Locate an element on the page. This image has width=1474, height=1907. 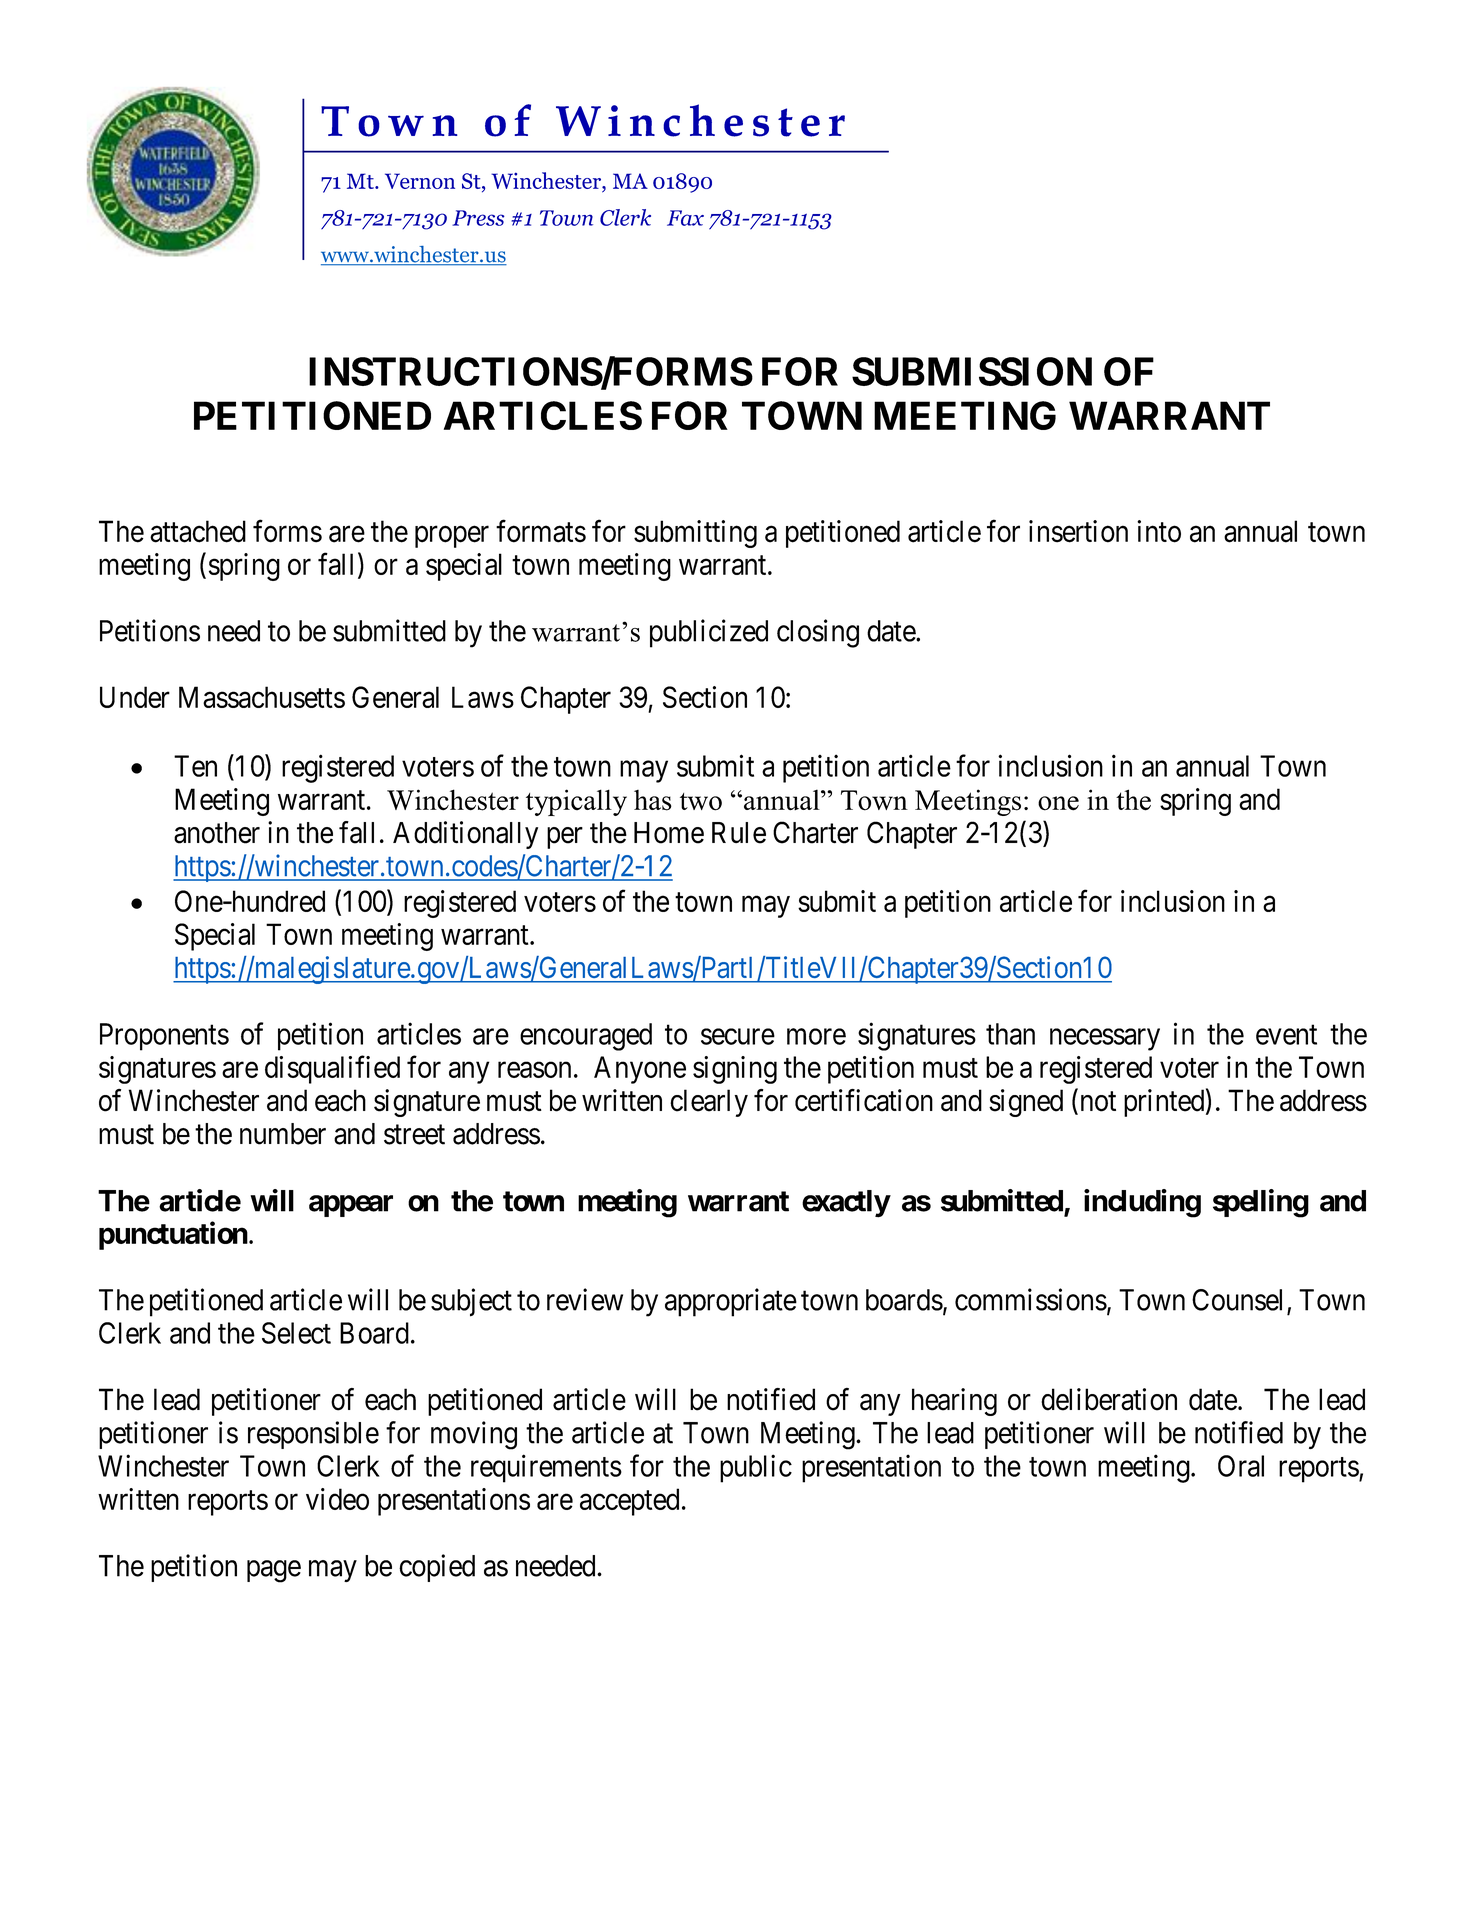
exactly is located at coordinates (846, 1204).
